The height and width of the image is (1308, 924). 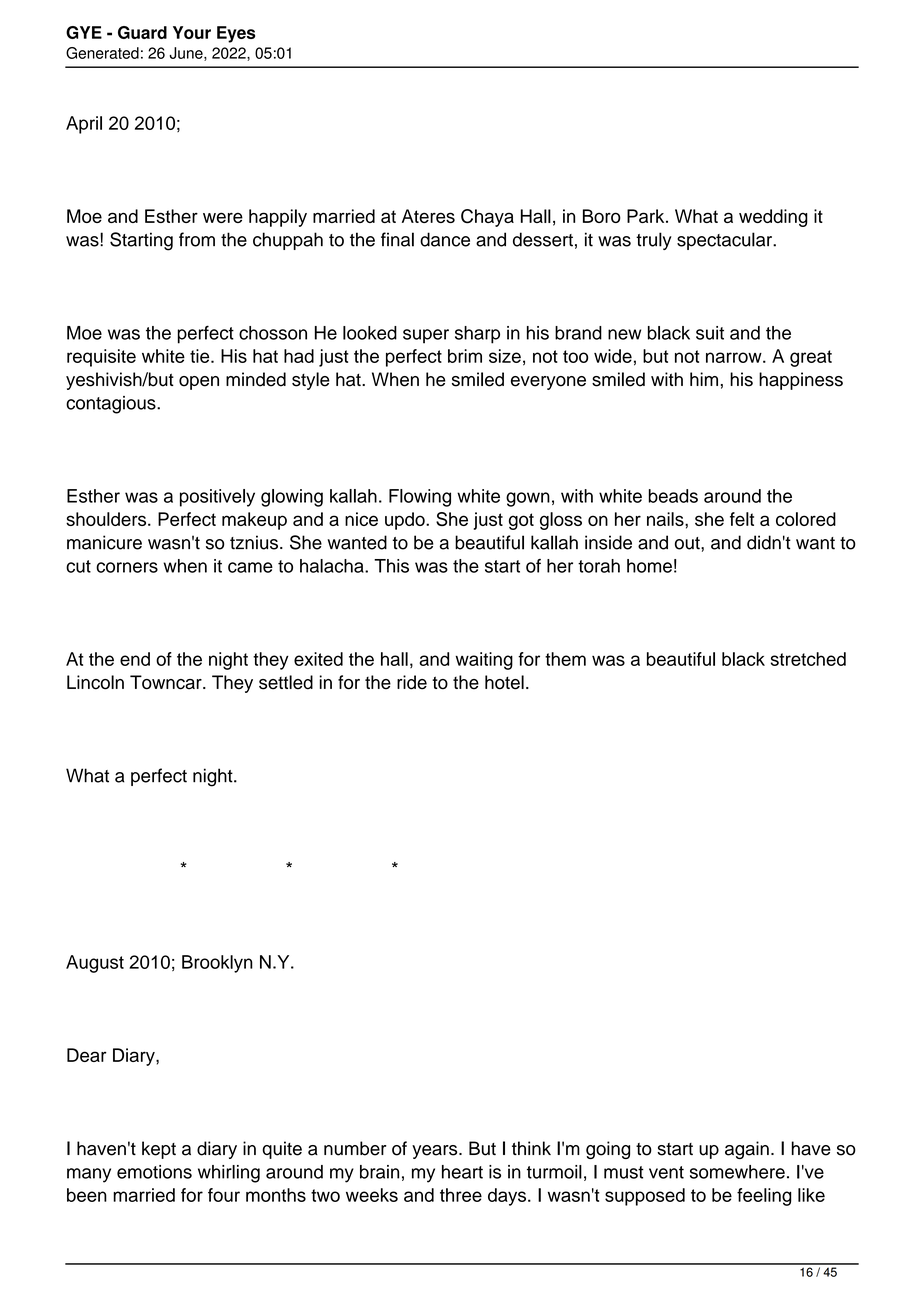 I want to click on home, so click(x=649, y=566).
